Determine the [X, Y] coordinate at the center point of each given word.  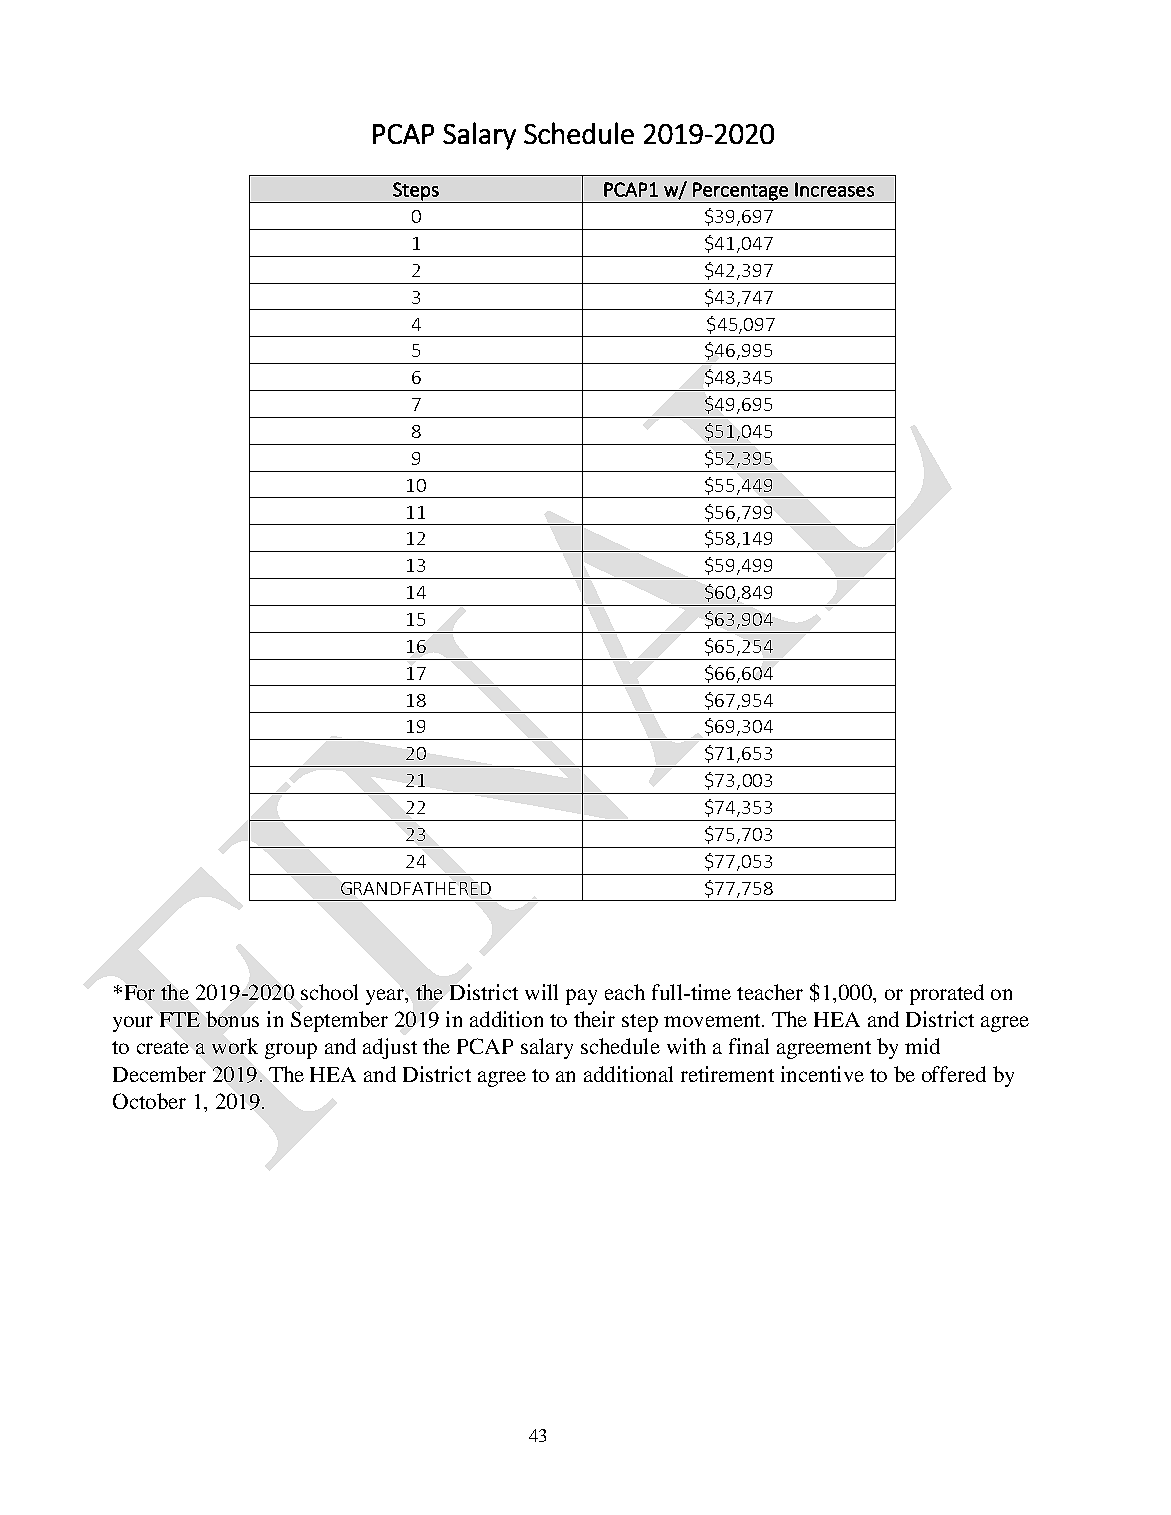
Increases [834, 189]
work [235, 1046]
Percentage [740, 192]
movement [713, 1020]
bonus [232, 1019]
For [138, 992]
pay [581, 997]
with [686, 1046]
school [329, 992]
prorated [947, 994]
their [594, 1019]
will [541, 992]
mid [922, 1046]
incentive [822, 1074]
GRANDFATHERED [416, 888]
